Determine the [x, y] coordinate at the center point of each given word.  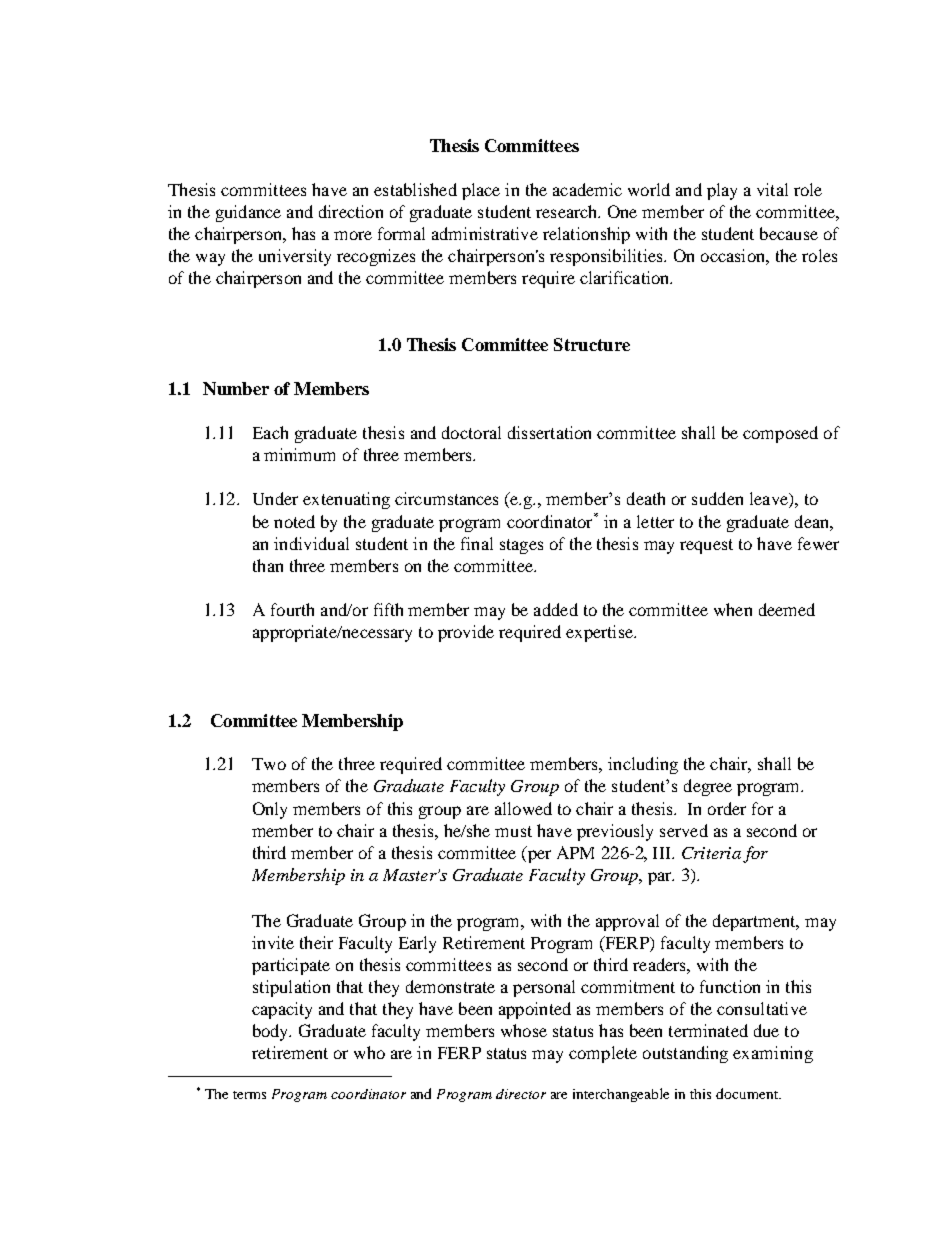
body [272, 1032]
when [733, 609]
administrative [485, 233]
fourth [292, 609]
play [722, 191]
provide [466, 633]
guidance [248, 213]
